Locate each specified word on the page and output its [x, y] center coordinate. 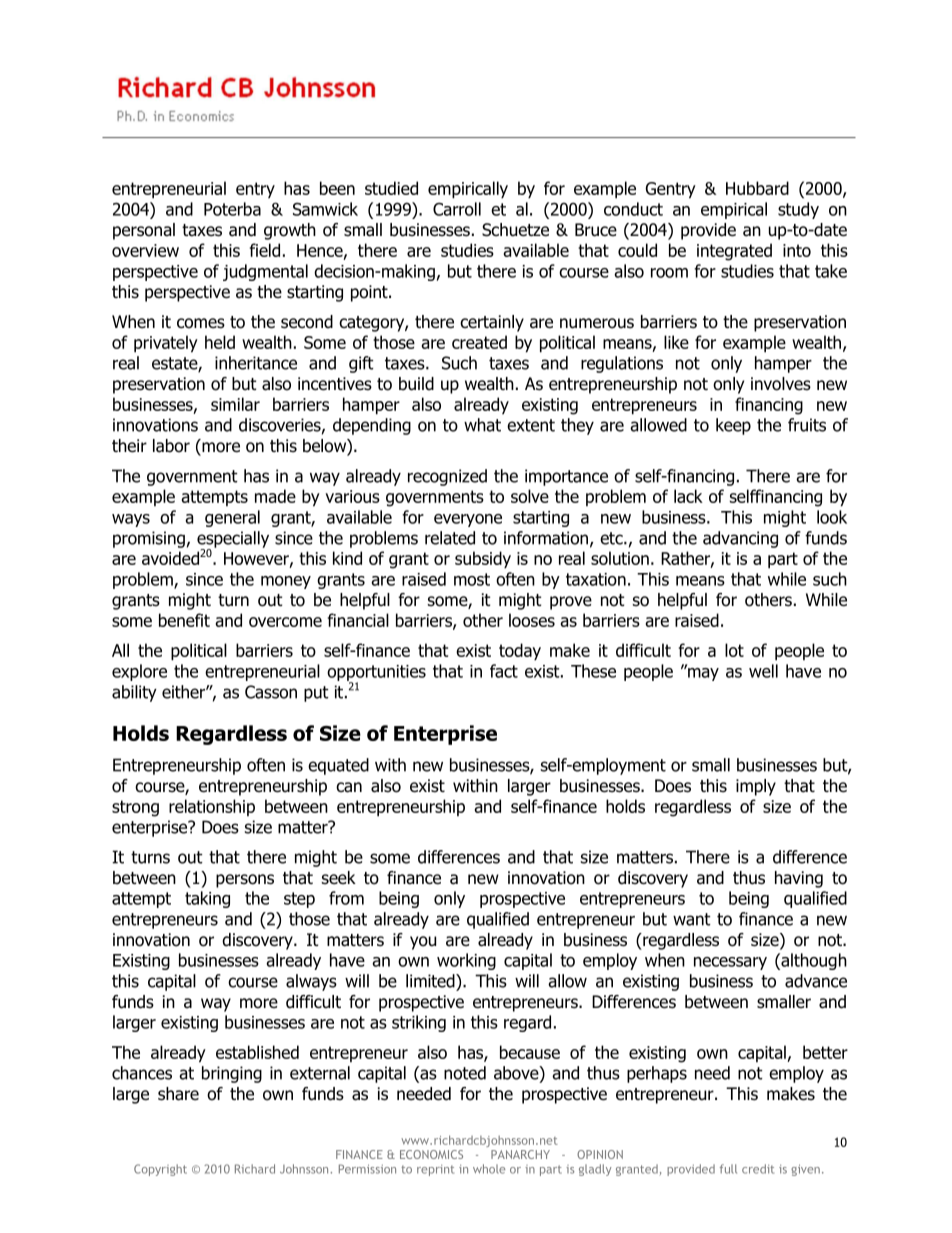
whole [489, 1169]
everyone [468, 520]
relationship [212, 807]
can [349, 787]
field [265, 250]
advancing [740, 539]
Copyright [160, 1170]
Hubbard [757, 188]
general [232, 518]
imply [756, 787]
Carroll [457, 209]
